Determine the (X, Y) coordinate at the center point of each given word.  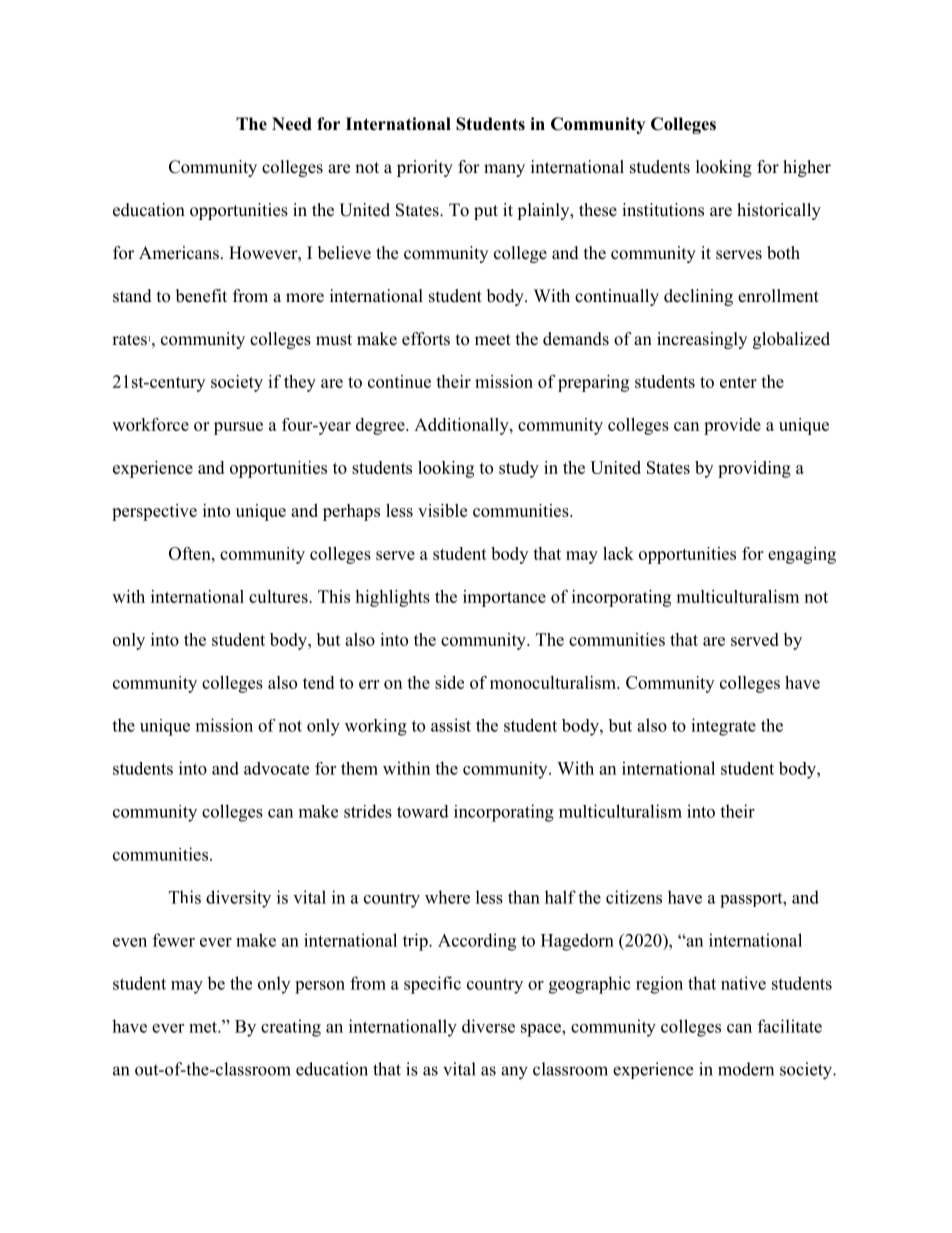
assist (451, 725)
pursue (238, 428)
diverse (488, 1026)
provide (732, 426)
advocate (276, 768)
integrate (723, 727)
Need (292, 124)
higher (807, 168)
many (504, 170)
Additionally (462, 426)
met (204, 1027)
